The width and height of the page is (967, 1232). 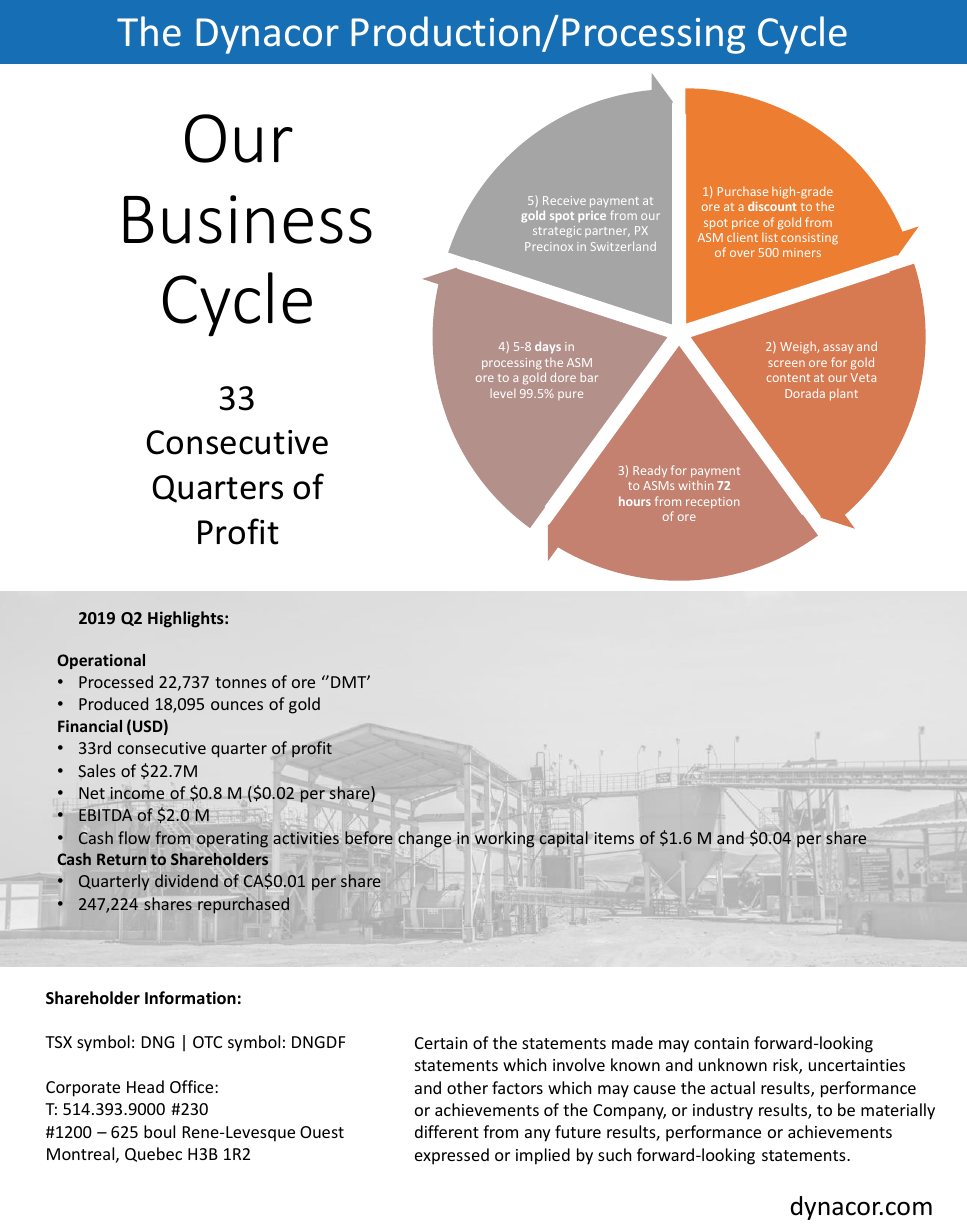 What do you see at coordinates (240, 682) in the page?
I see `tonnes` at bounding box center [240, 682].
